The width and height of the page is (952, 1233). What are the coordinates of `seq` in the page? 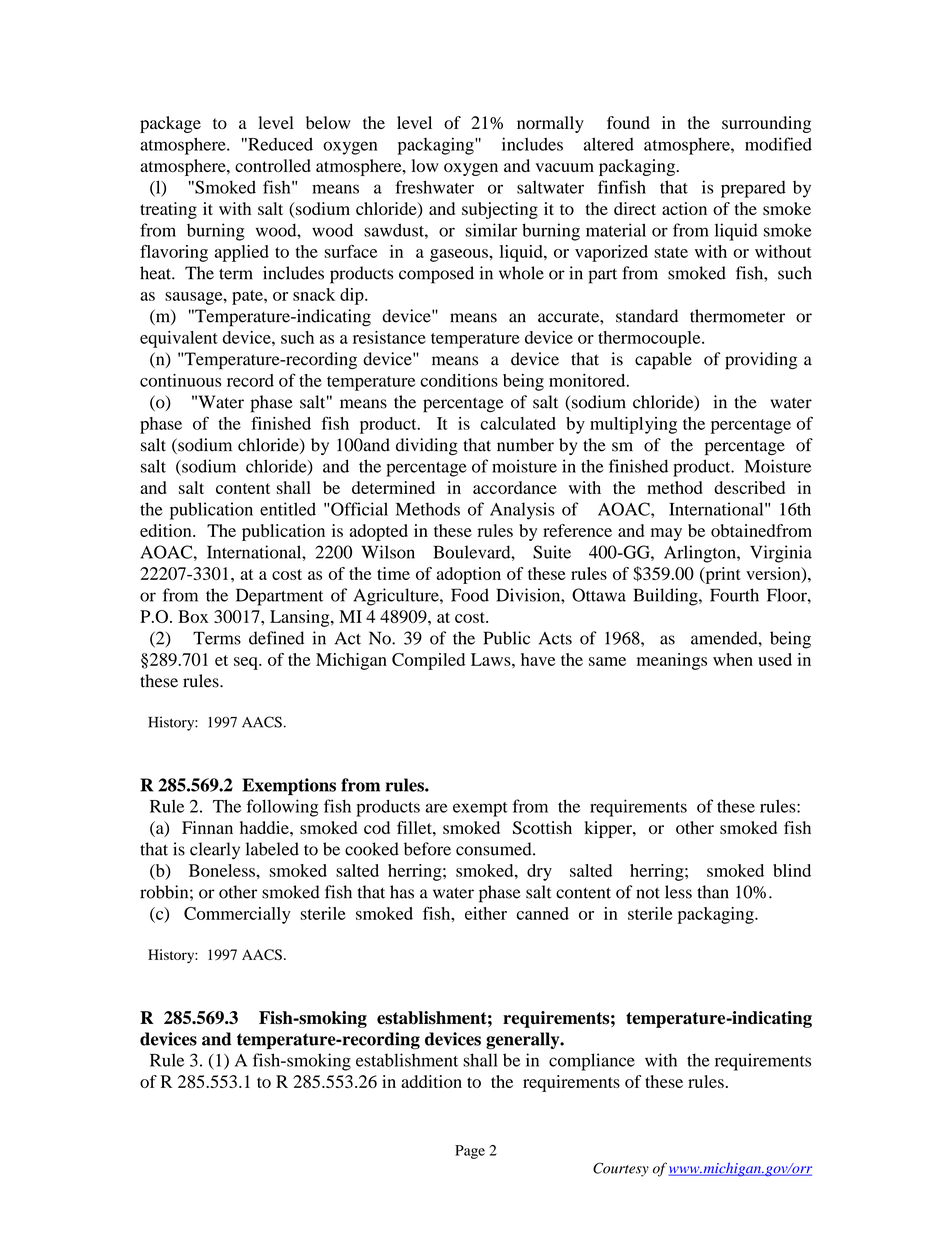 It's located at (247, 663).
